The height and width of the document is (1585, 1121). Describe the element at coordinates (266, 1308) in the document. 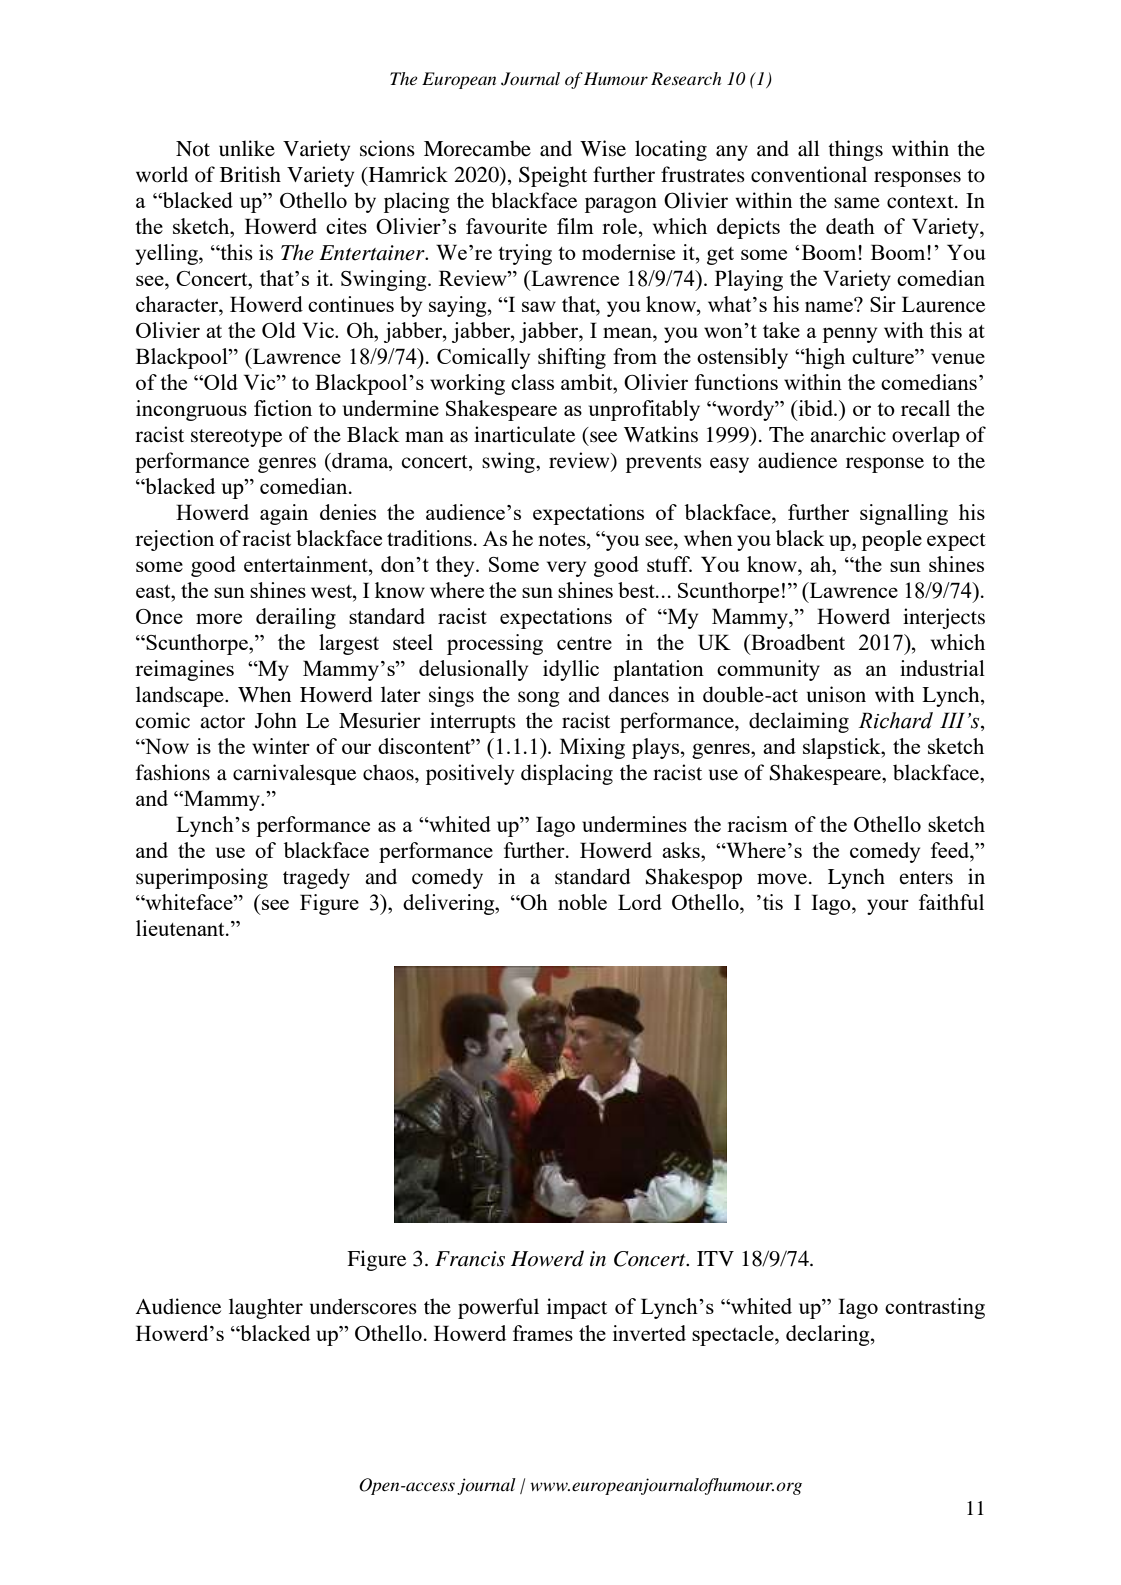

I see `laughter` at that location.
